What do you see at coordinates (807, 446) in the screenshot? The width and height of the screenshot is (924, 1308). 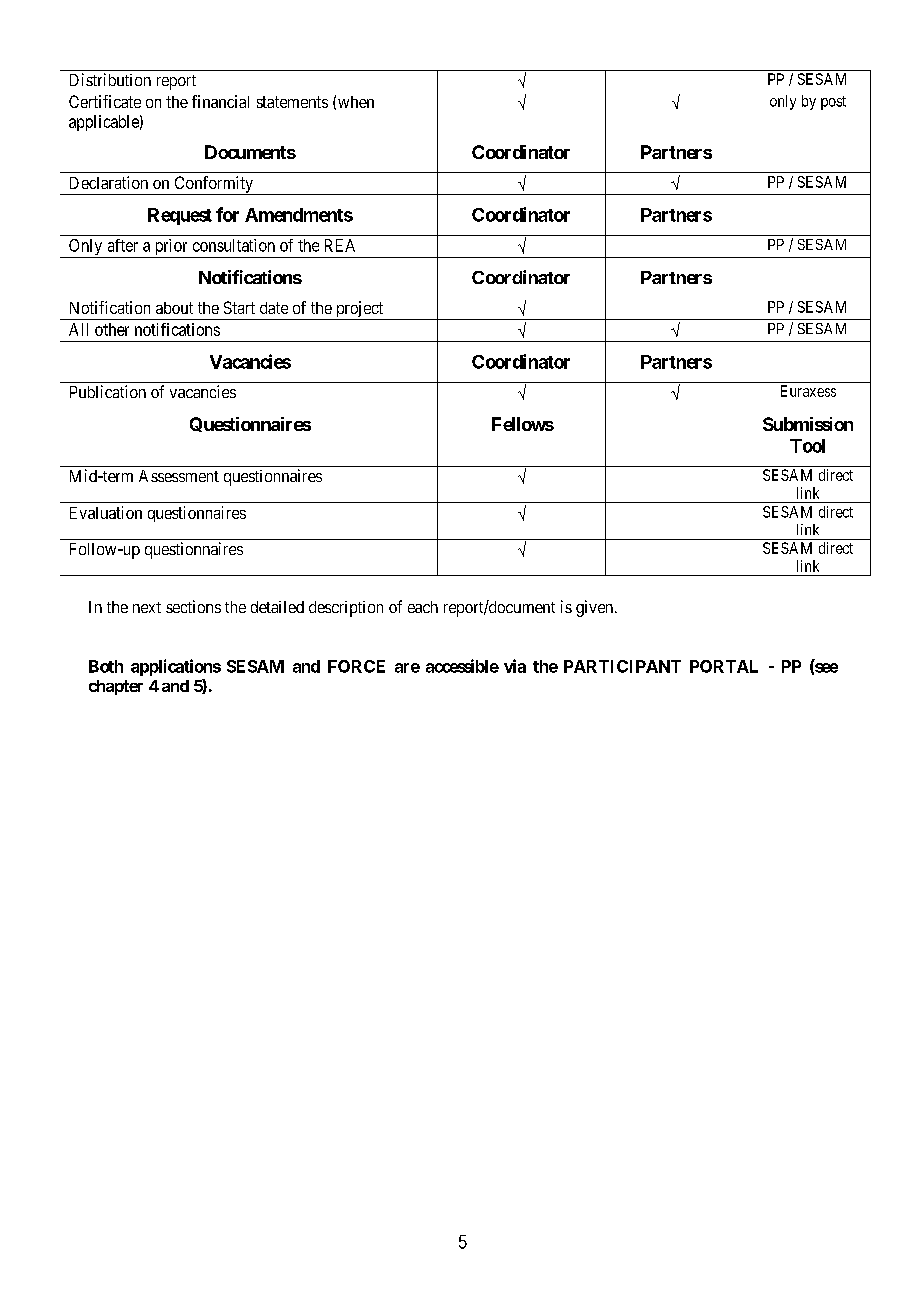 I see `Tool` at bounding box center [807, 446].
